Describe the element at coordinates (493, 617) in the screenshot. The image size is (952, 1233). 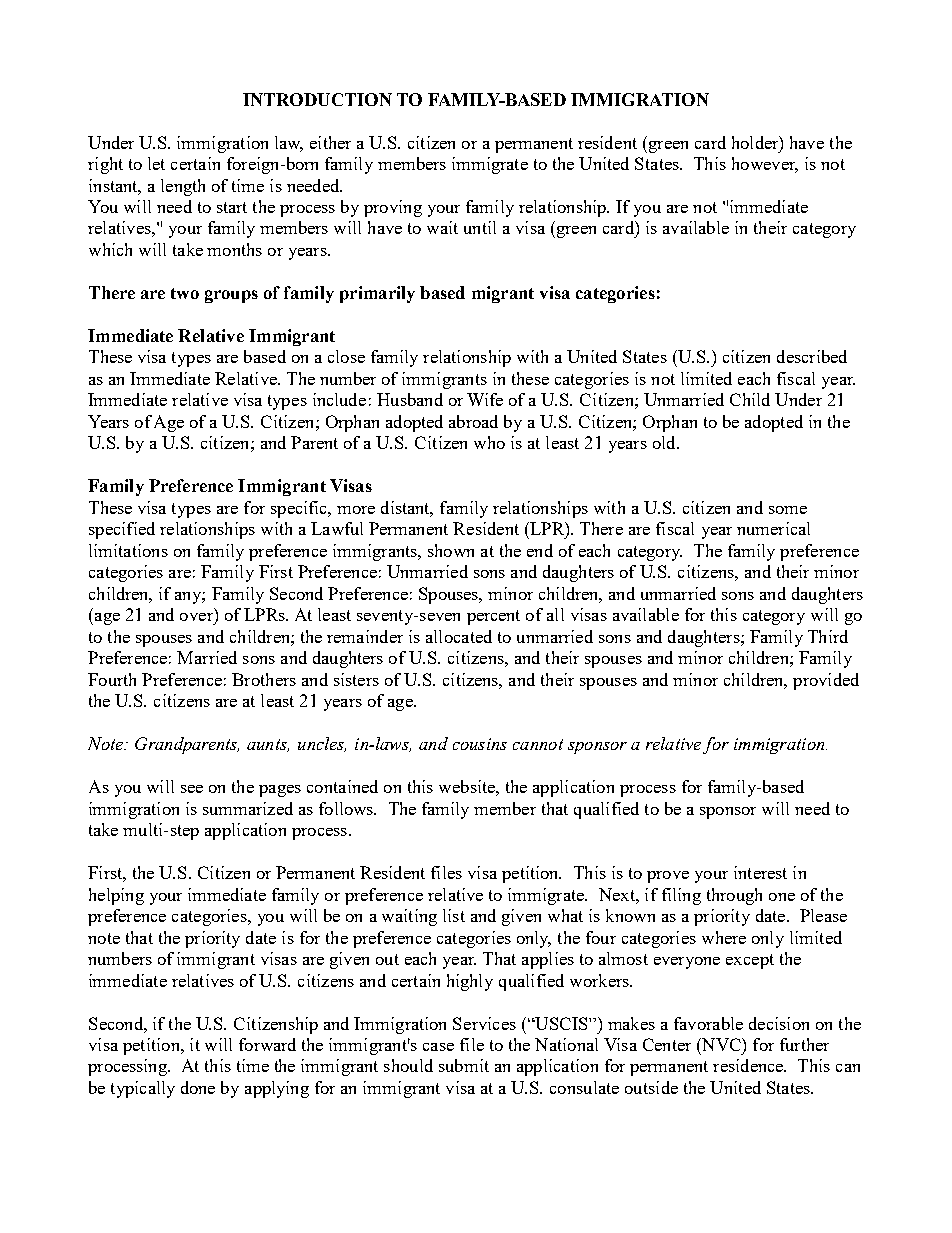
I see `percent` at that location.
